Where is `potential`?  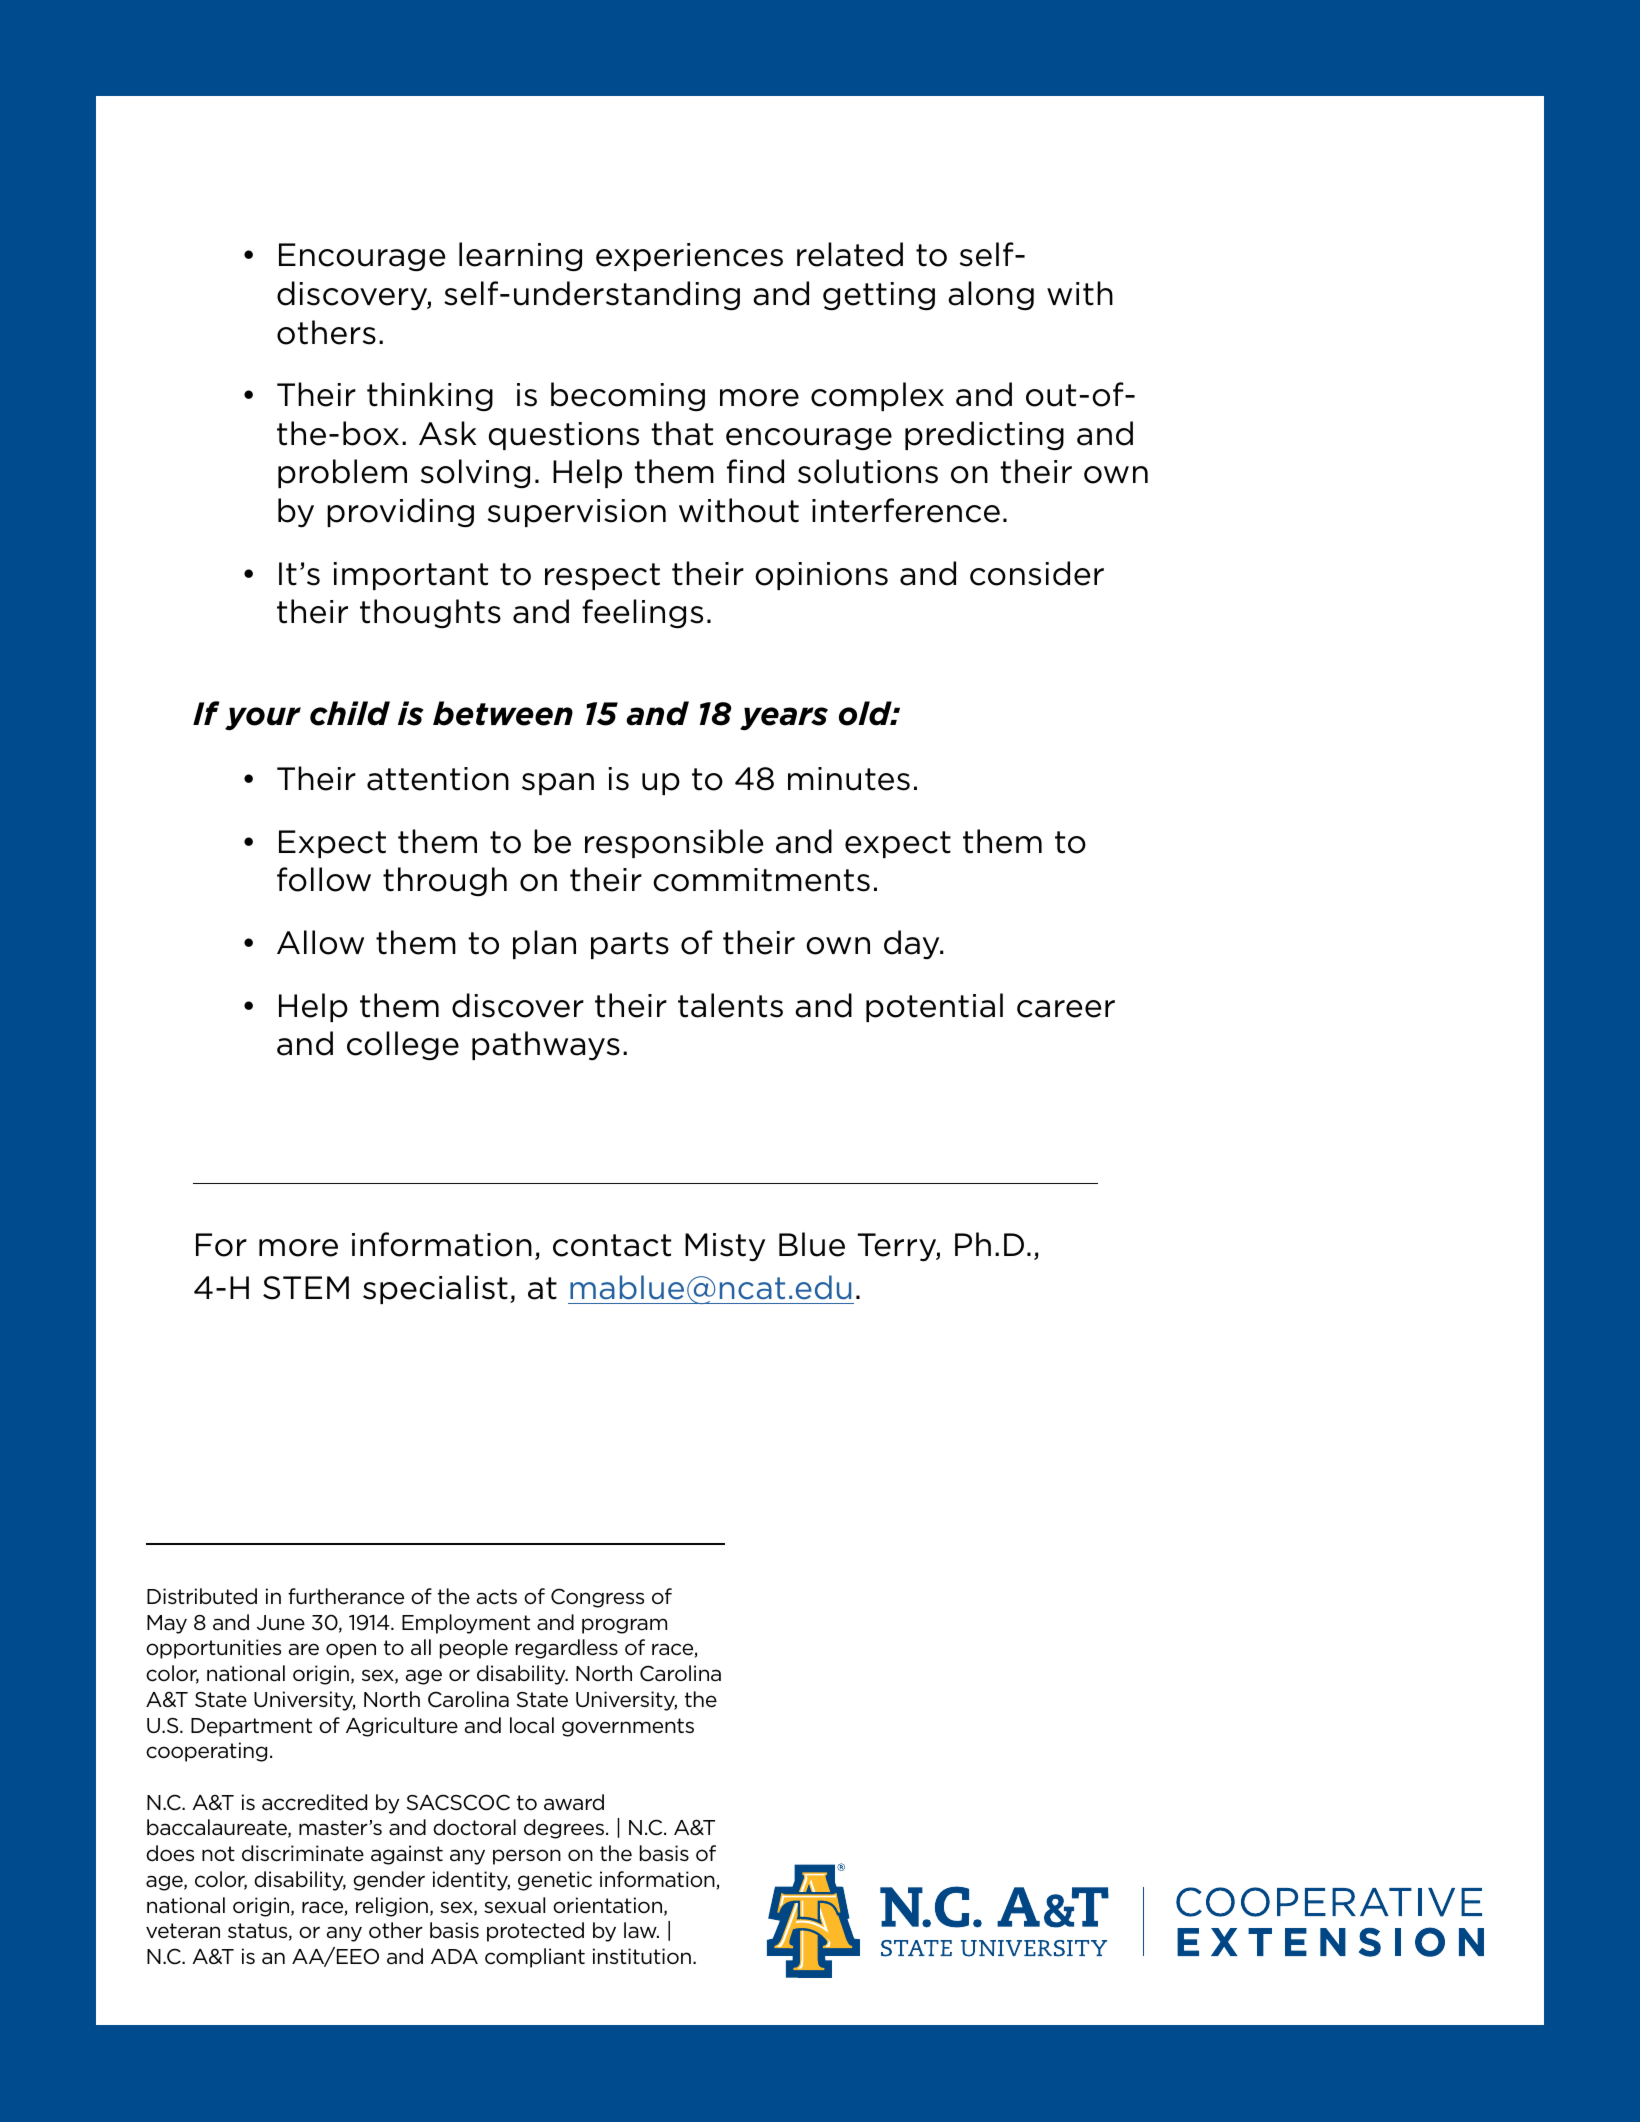 potential is located at coordinates (934, 1007).
